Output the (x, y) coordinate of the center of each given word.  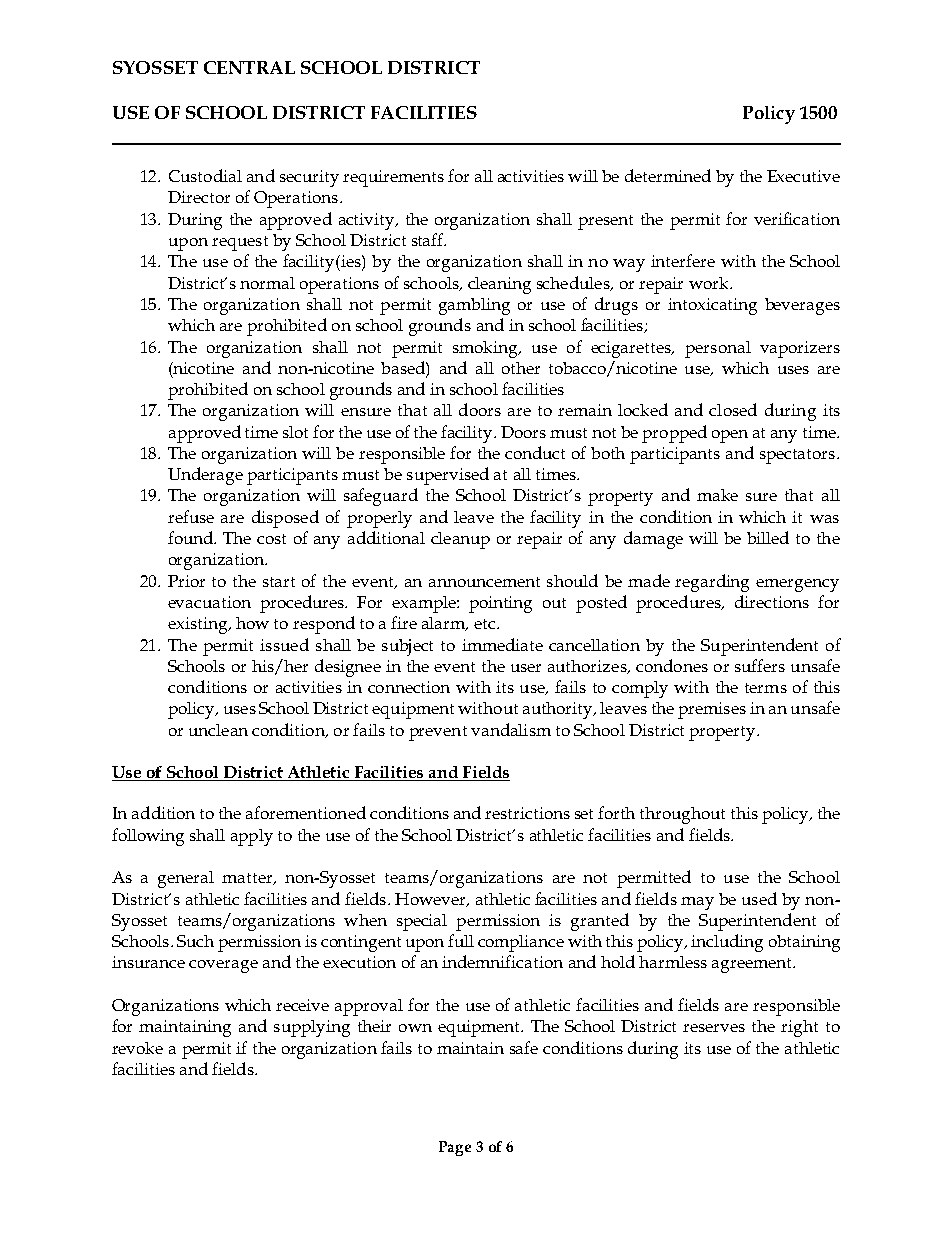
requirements (393, 178)
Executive (803, 176)
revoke (137, 1048)
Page (455, 1148)
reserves (714, 1028)
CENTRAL (249, 67)
